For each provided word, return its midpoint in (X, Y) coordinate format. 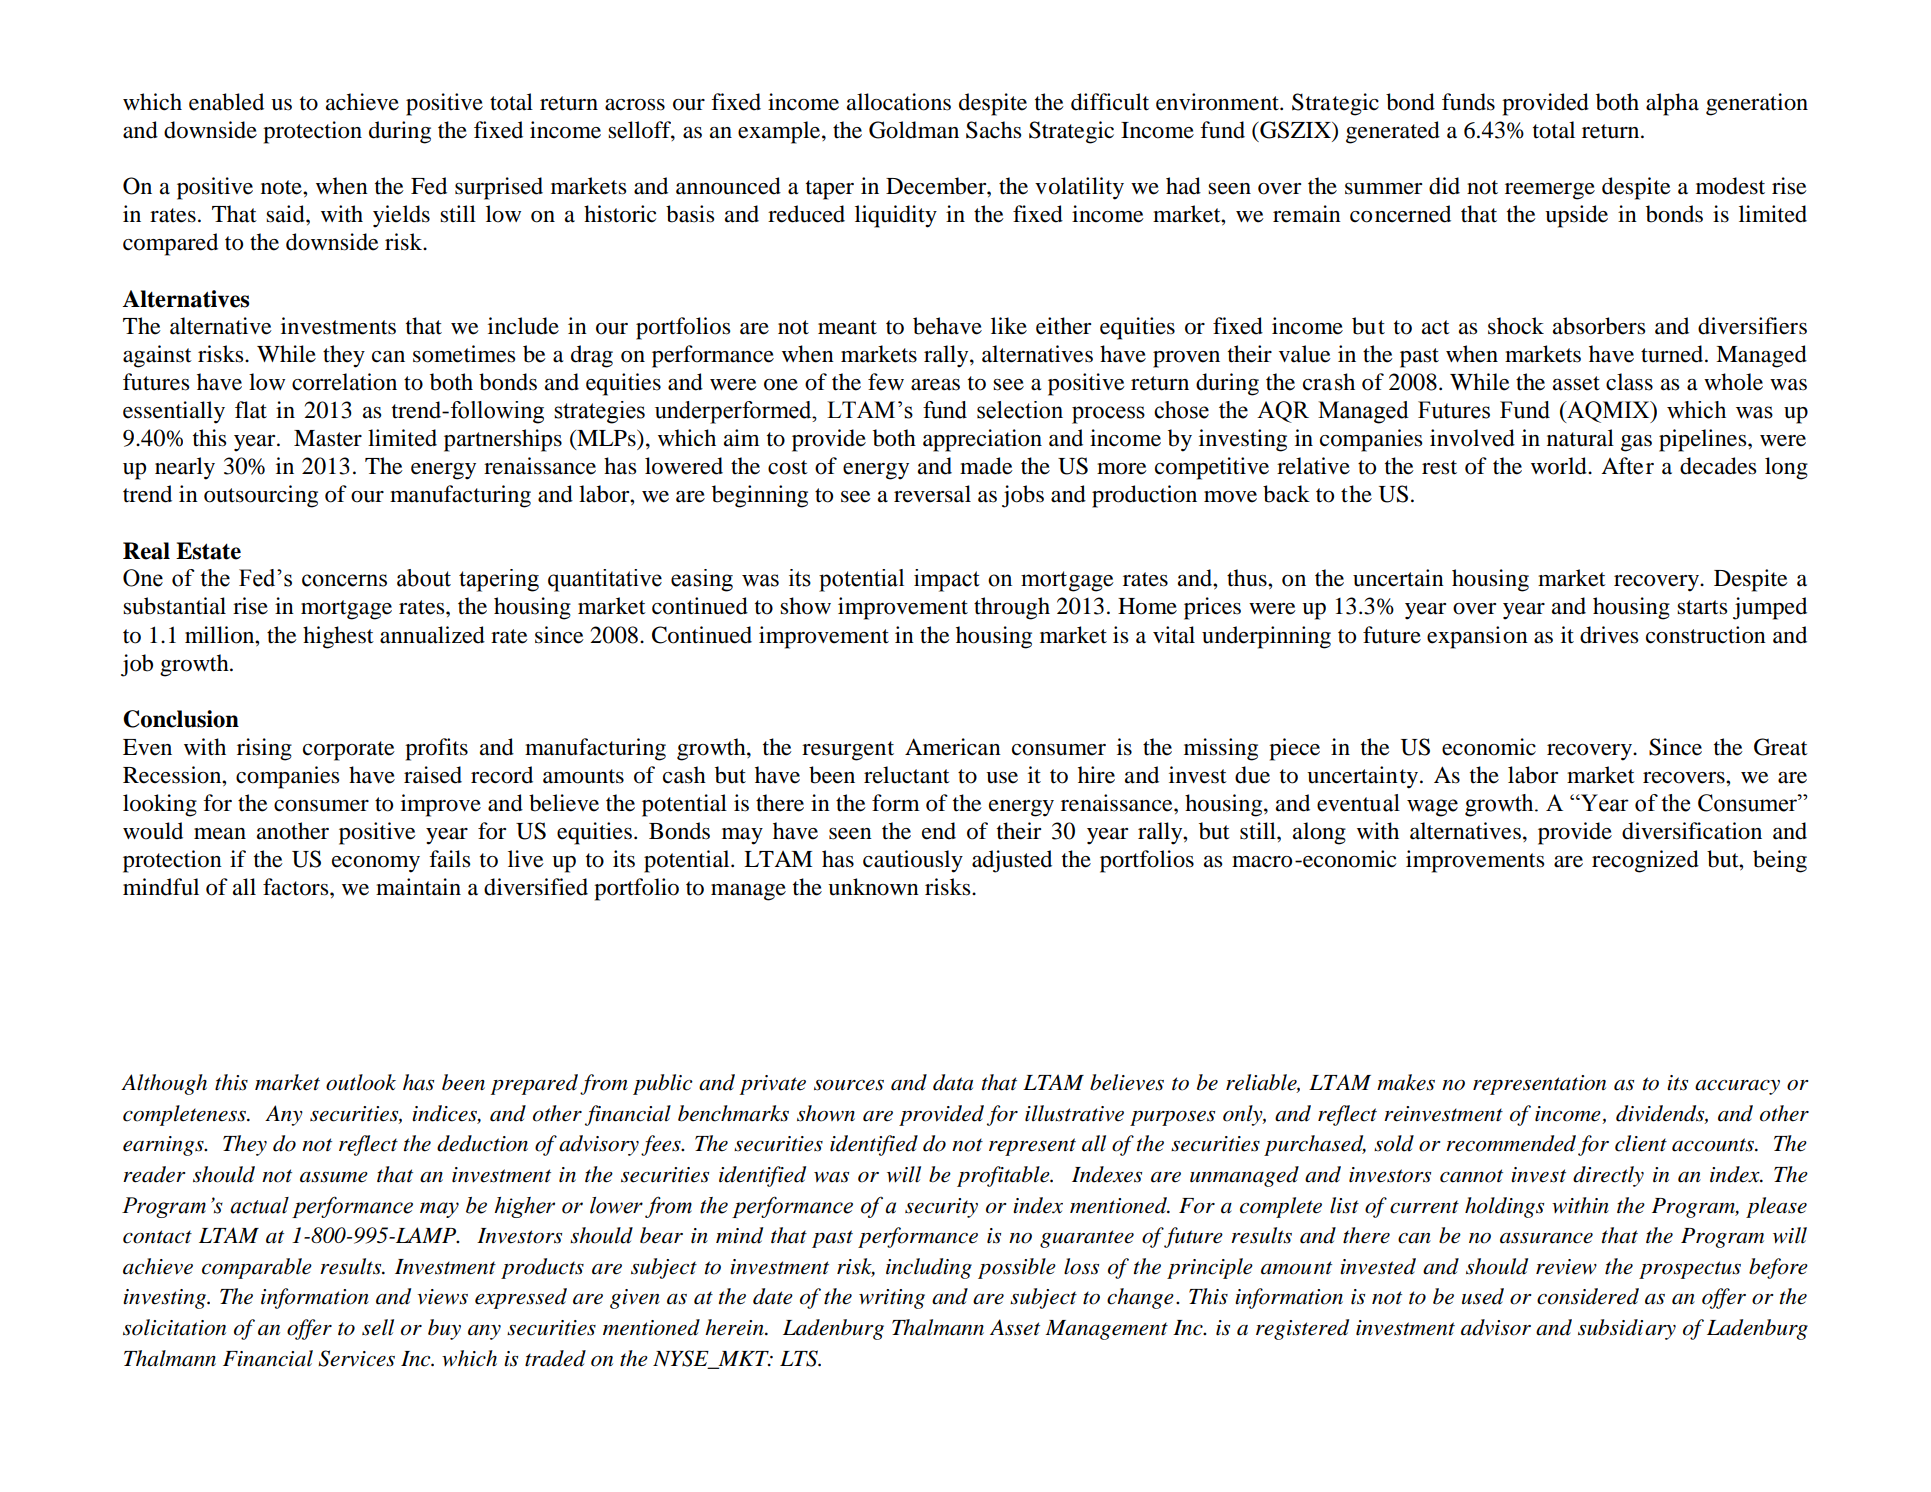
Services (356, 1358)
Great (1781, 747)
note (282, 187)
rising (264, 749)
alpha (1672, 104)
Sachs (993, 130)
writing (892, 1299)
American (953, 747)
